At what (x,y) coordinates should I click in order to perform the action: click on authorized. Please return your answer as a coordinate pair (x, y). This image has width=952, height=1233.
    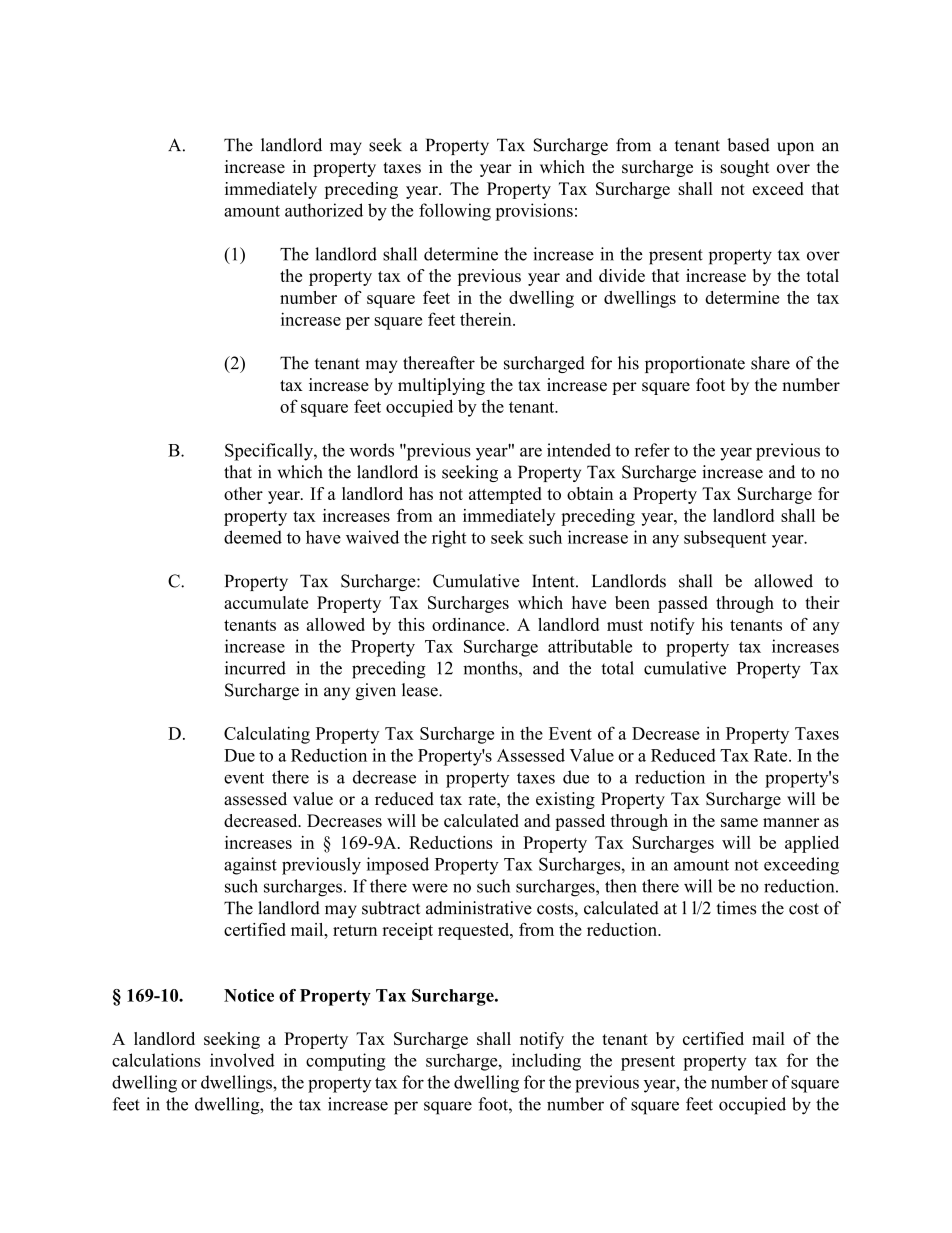
    Looking at the image, I should click on (324, 210).
